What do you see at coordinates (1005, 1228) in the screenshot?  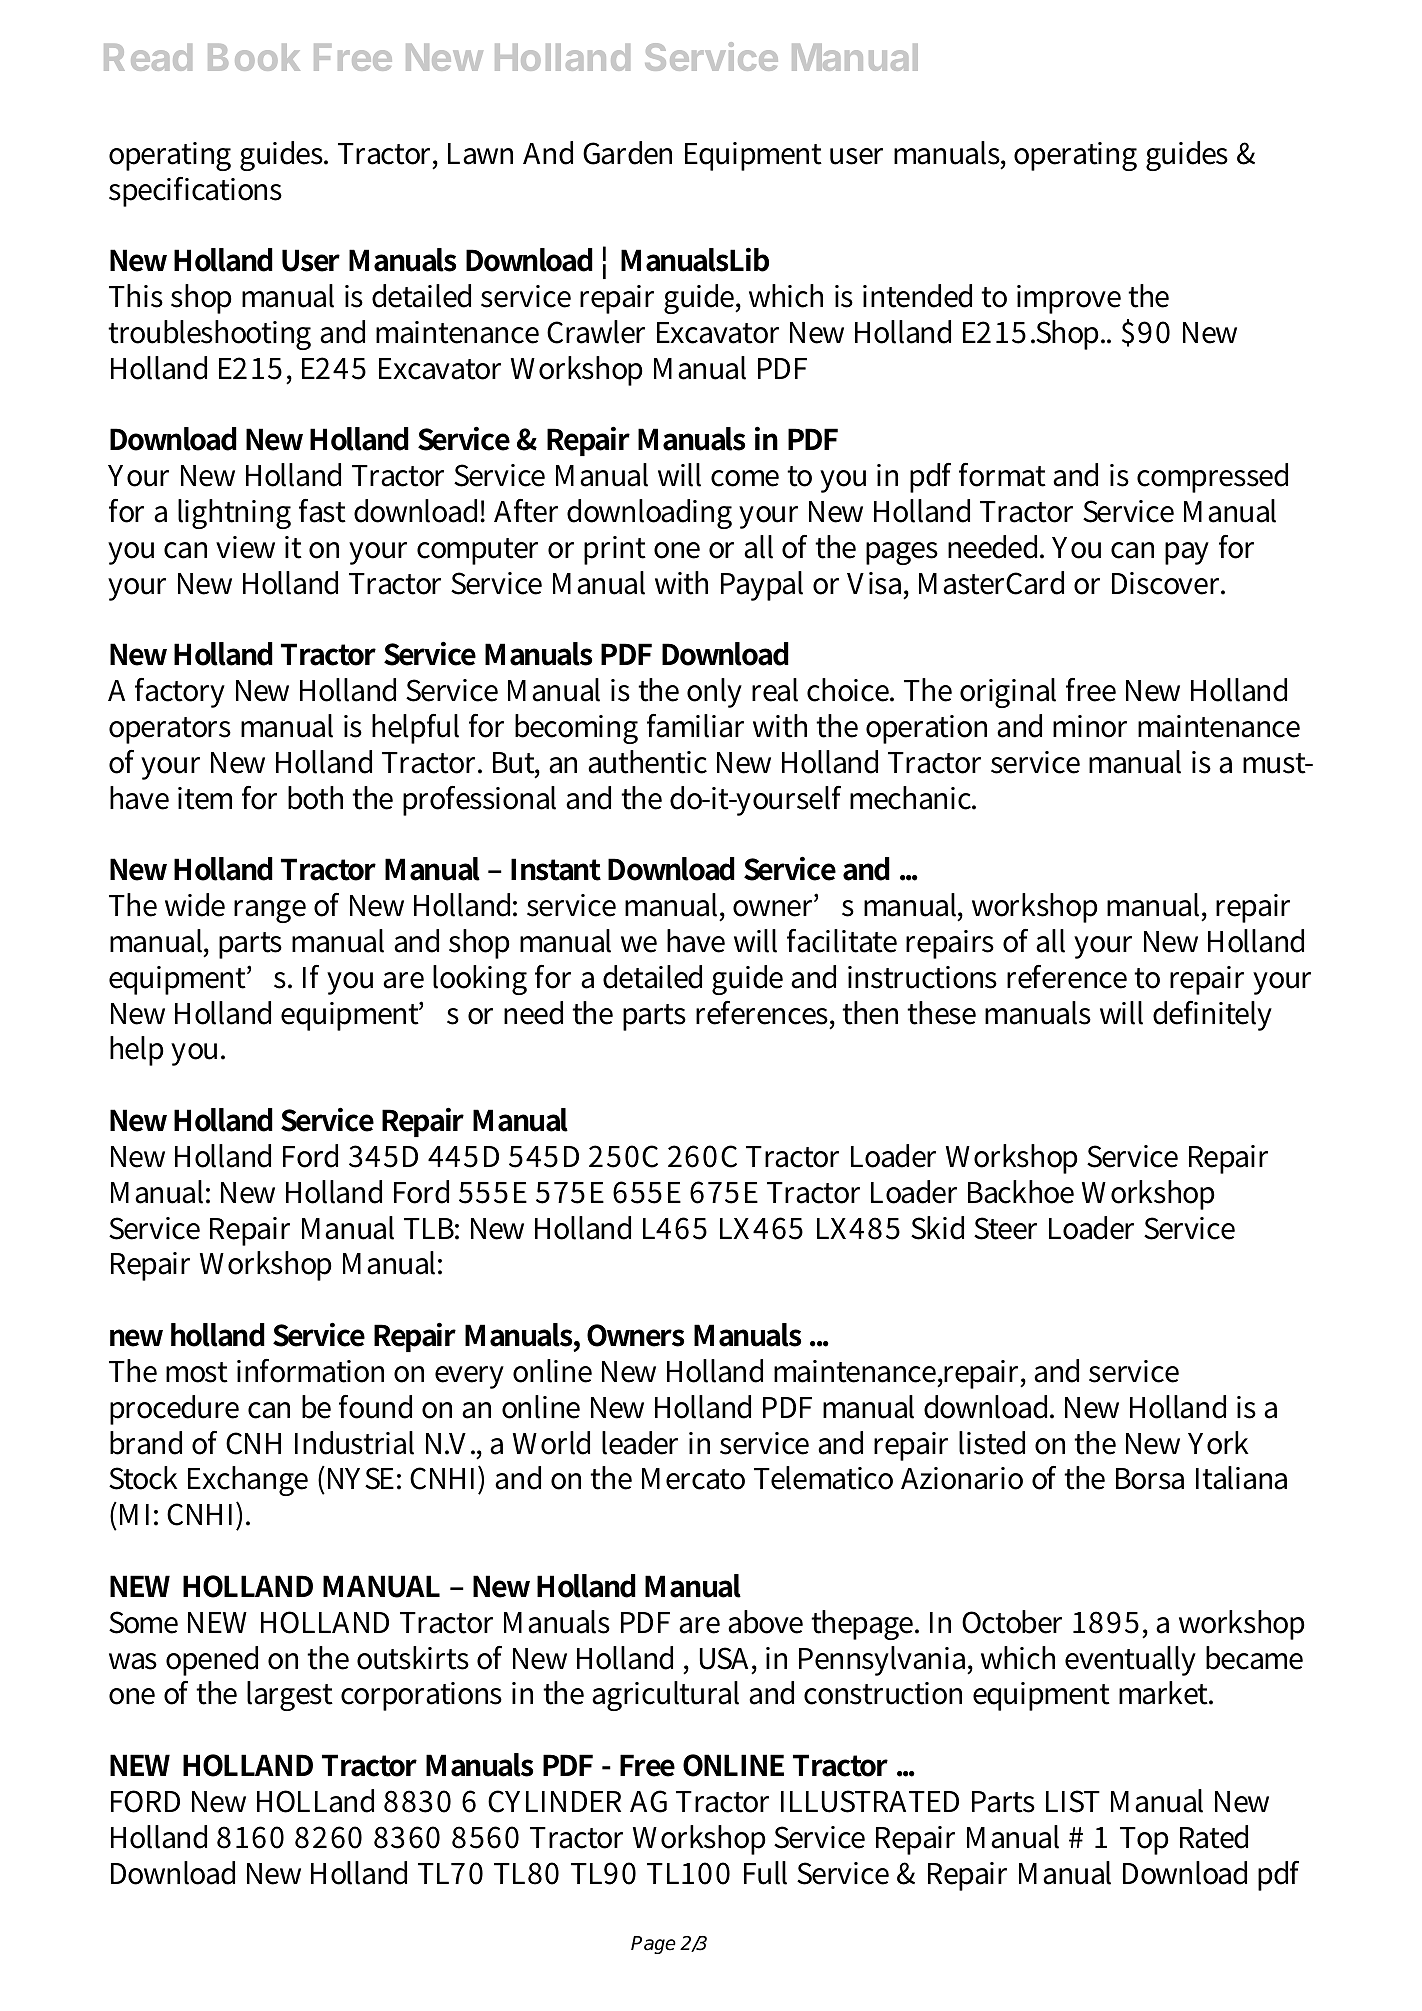 I see `Steer` at bounding box center [1005, 1228].
